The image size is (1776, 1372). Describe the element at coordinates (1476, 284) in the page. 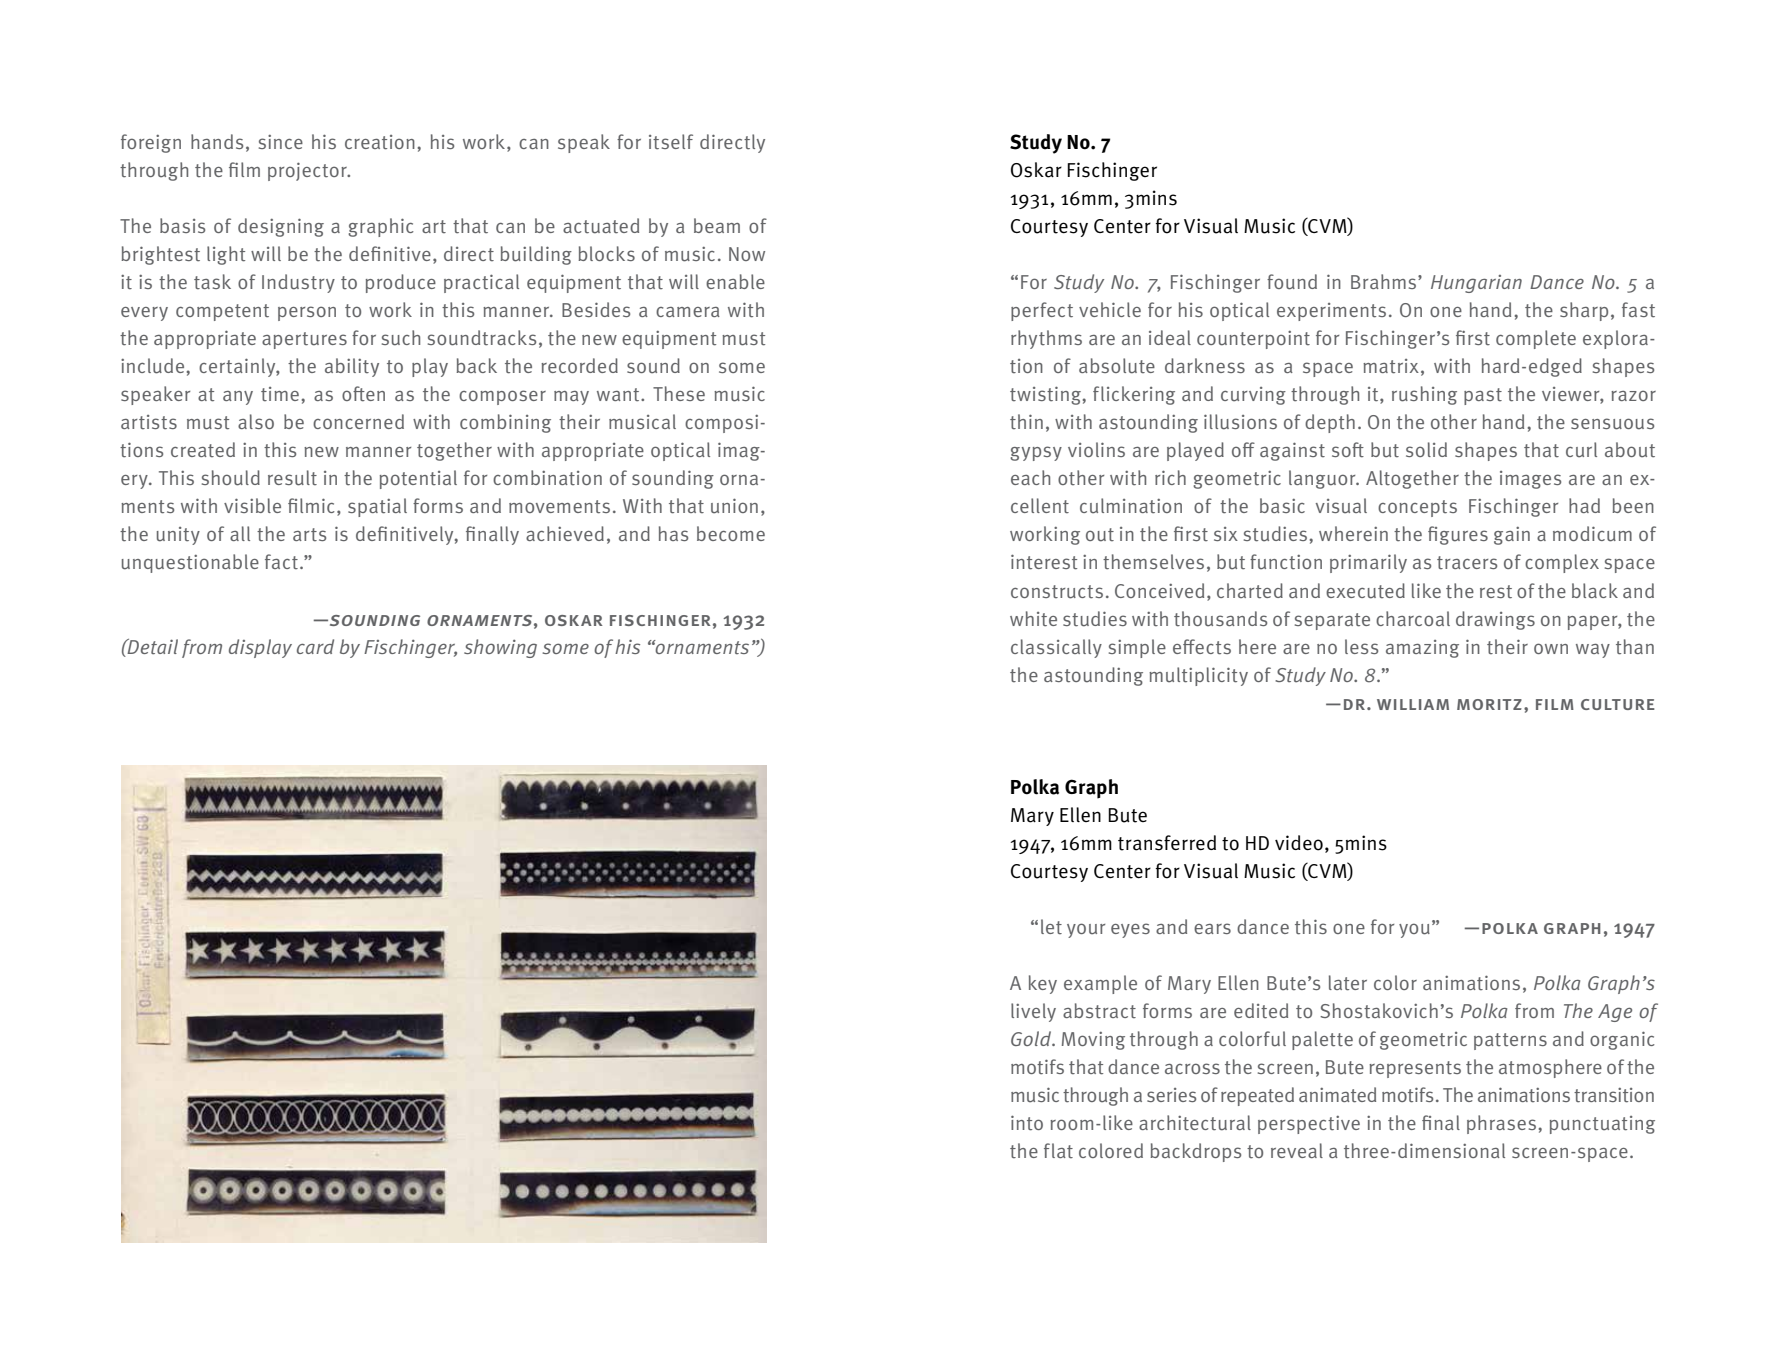

I see `Hungarian` at that location.
